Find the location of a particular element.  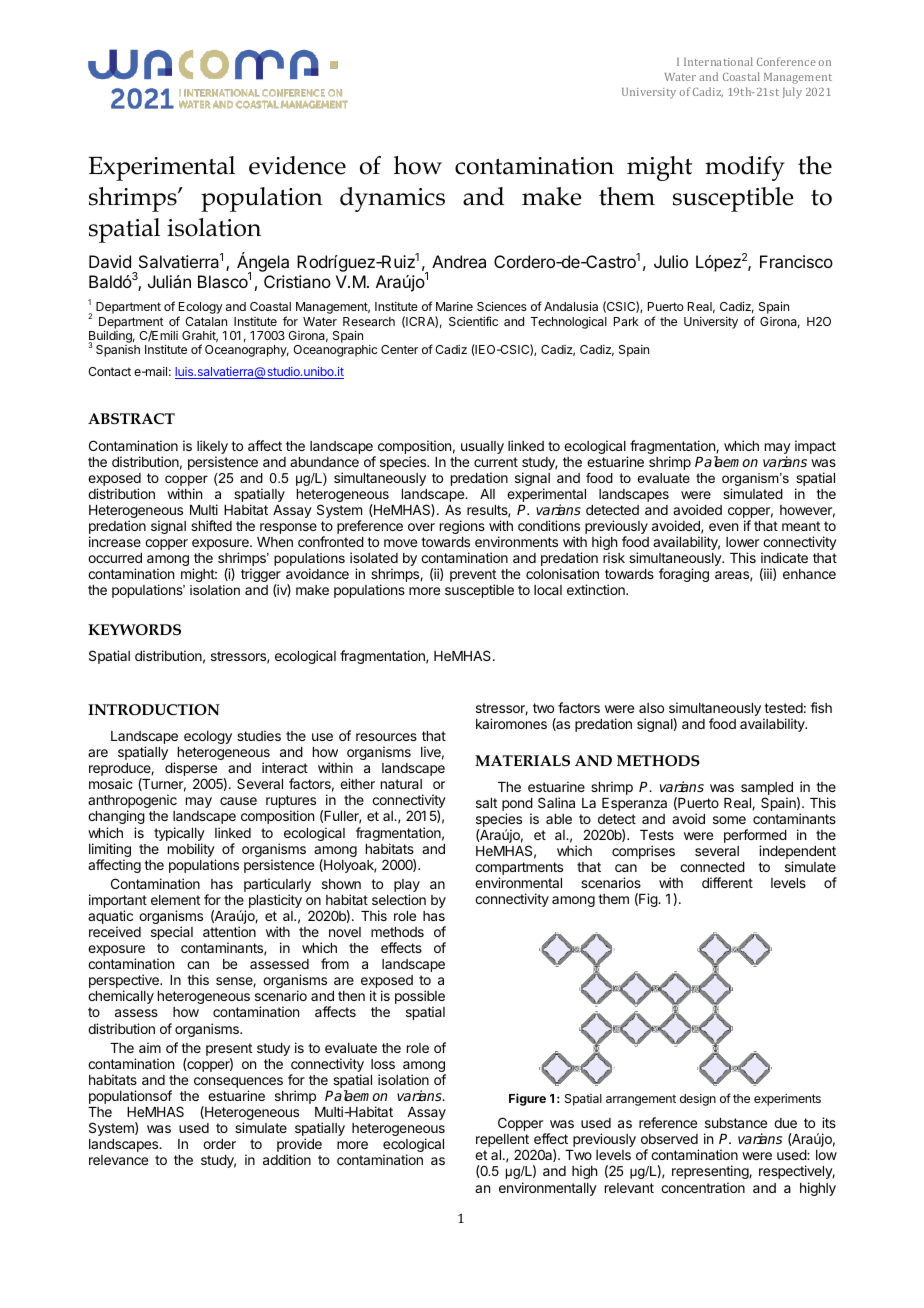

evidence is located at coordinates (297, 165).
